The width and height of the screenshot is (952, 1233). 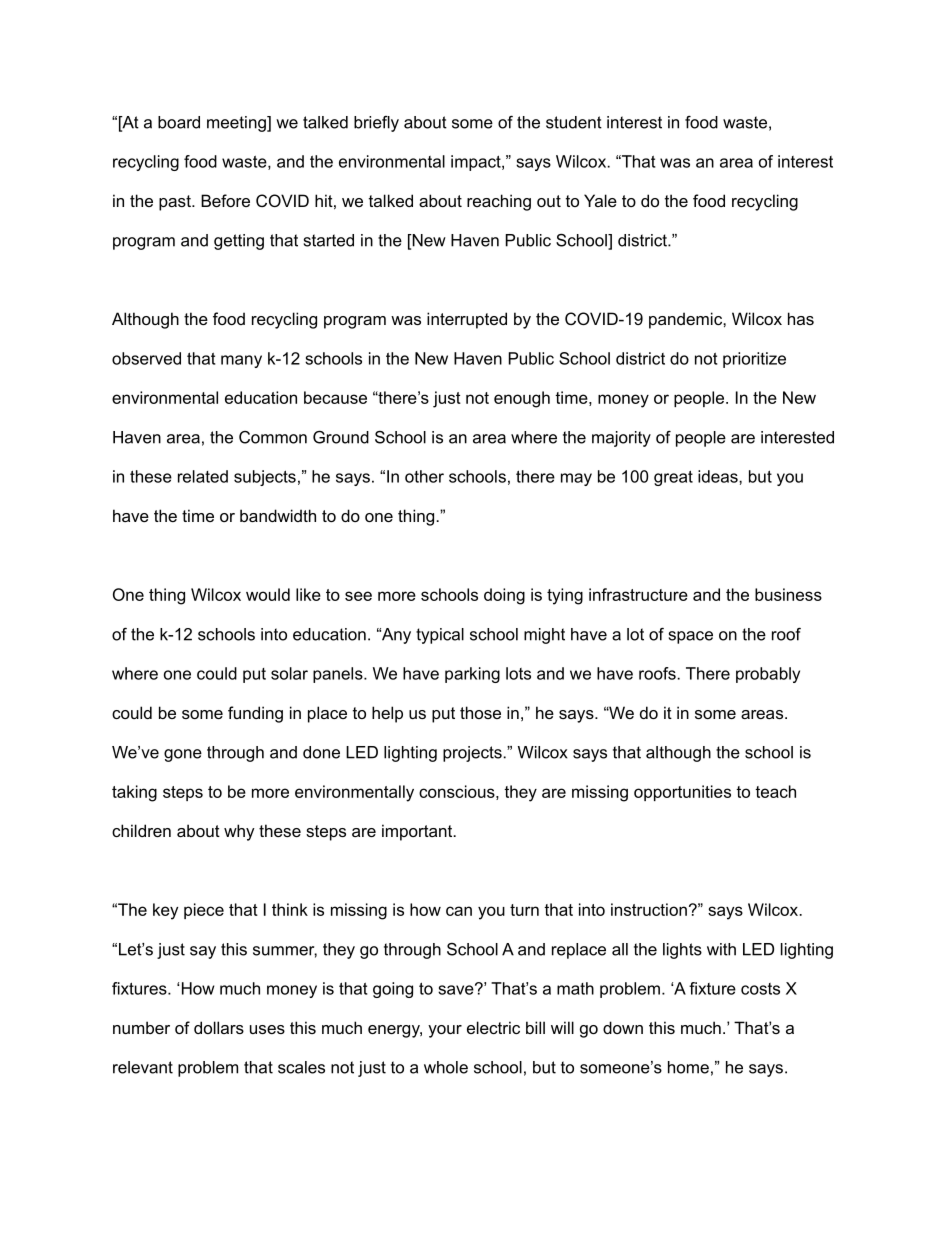 What do you see at coordinates (682, 793) in the screenshot?
I see `opportunities` at bounding box center [682, 793].
